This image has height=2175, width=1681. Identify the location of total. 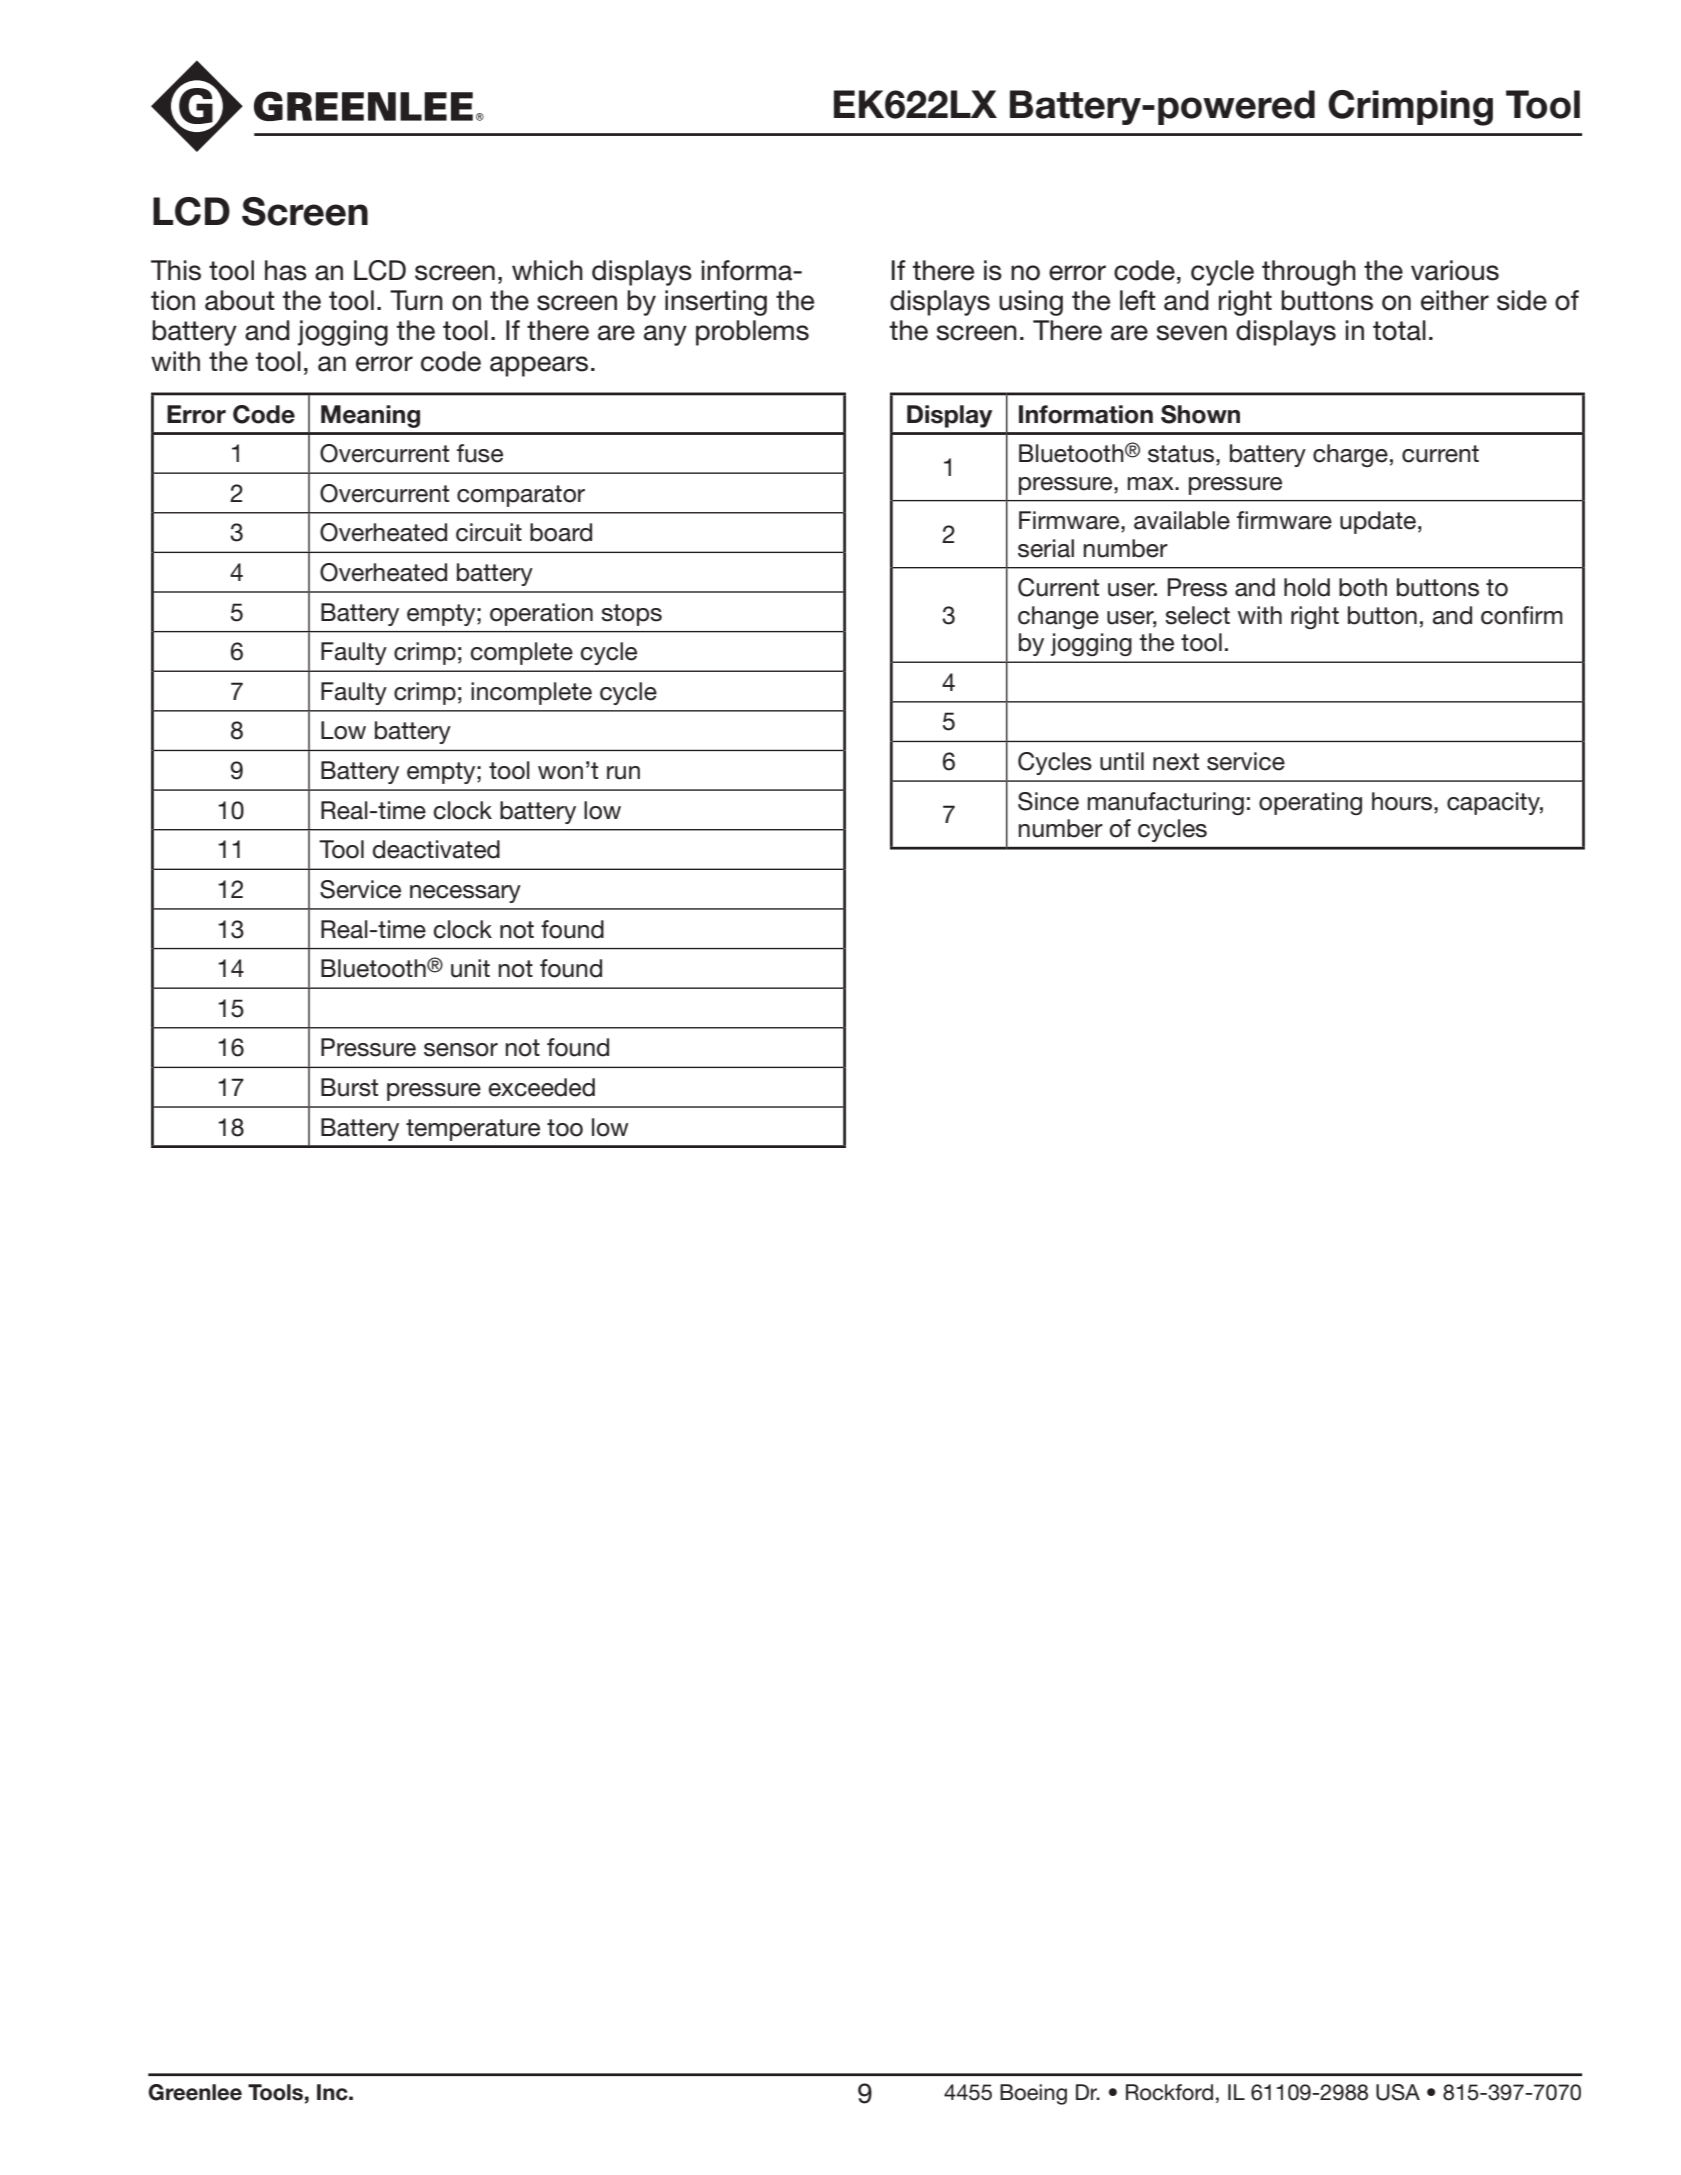
(1399, 330).
